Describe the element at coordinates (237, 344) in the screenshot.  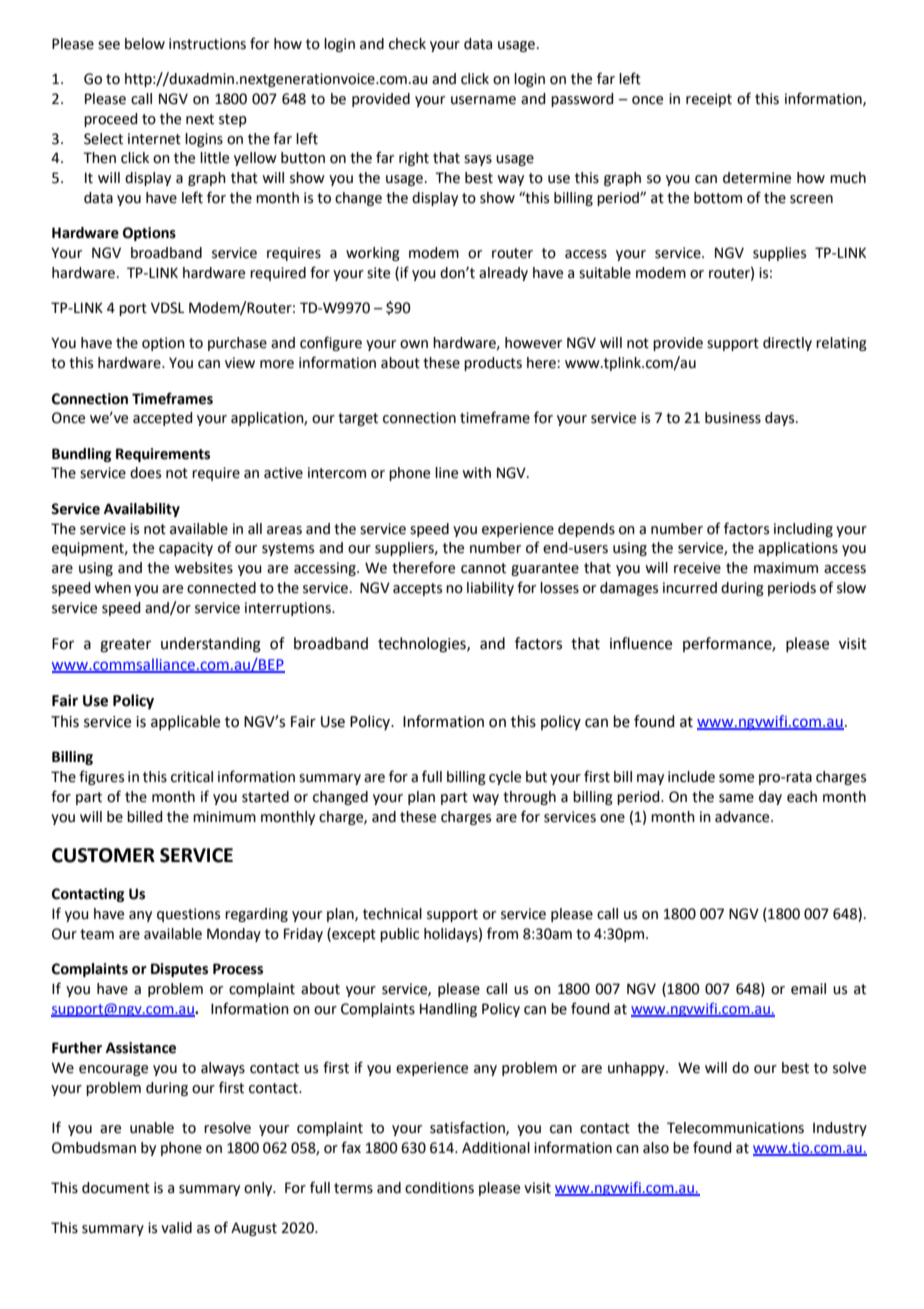
I see `purchase` at that location.
